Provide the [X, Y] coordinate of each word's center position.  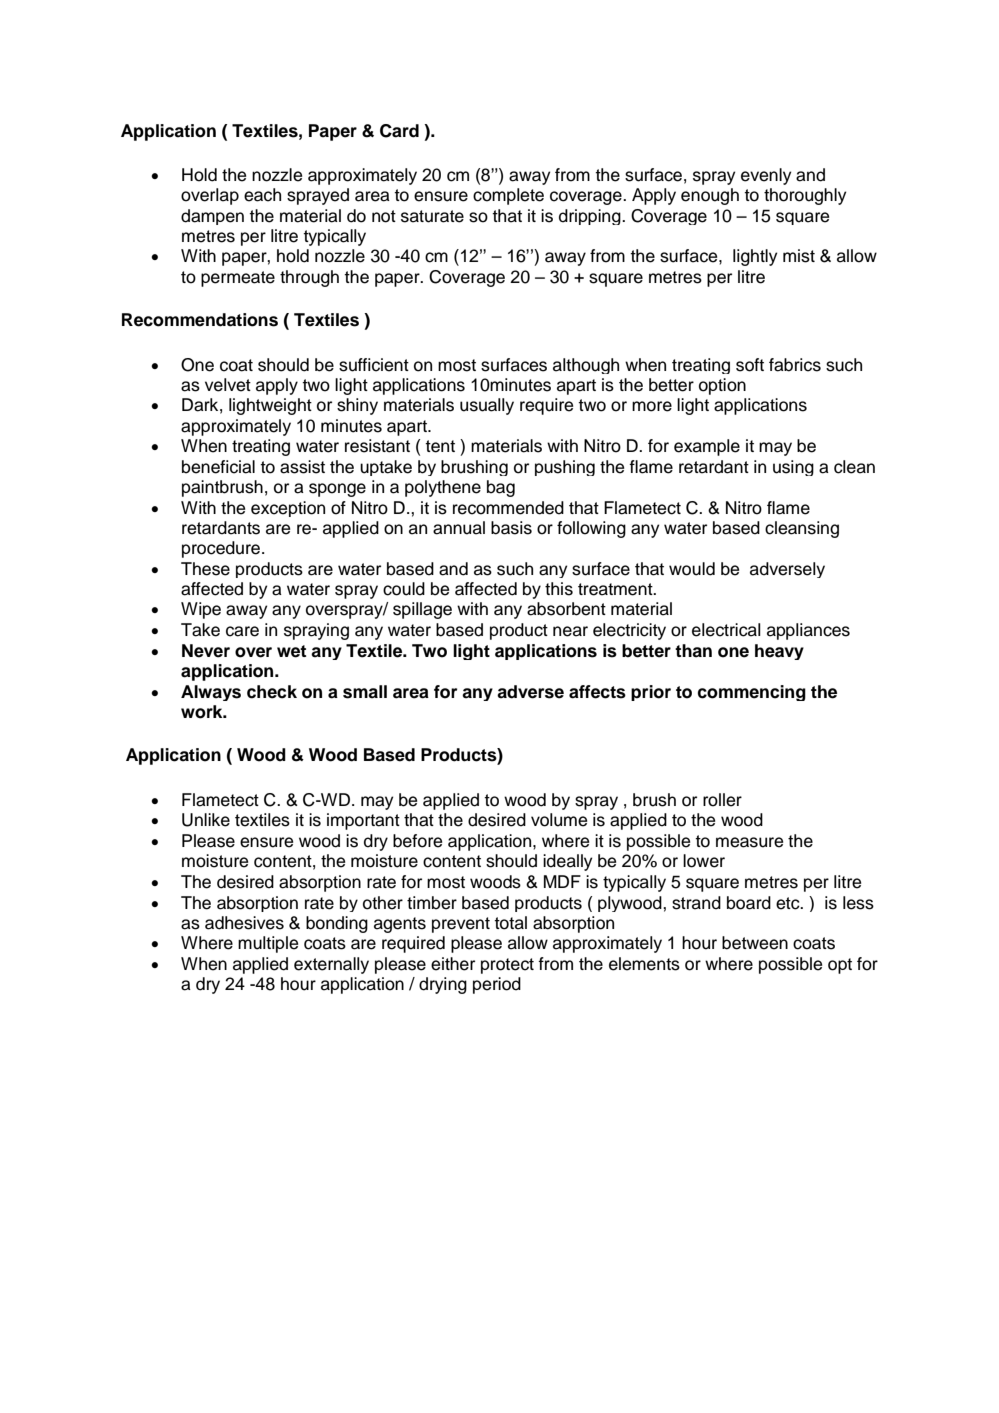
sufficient [374, 365]
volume [559, 820]
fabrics [795, 365]
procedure [222, 549]
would [692, 569]
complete [508, 196]
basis [511, 528]
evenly [766, 176]
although [586, 366]
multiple [268, 944]
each [262, 195]
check [272, 692]
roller [722, 800]
